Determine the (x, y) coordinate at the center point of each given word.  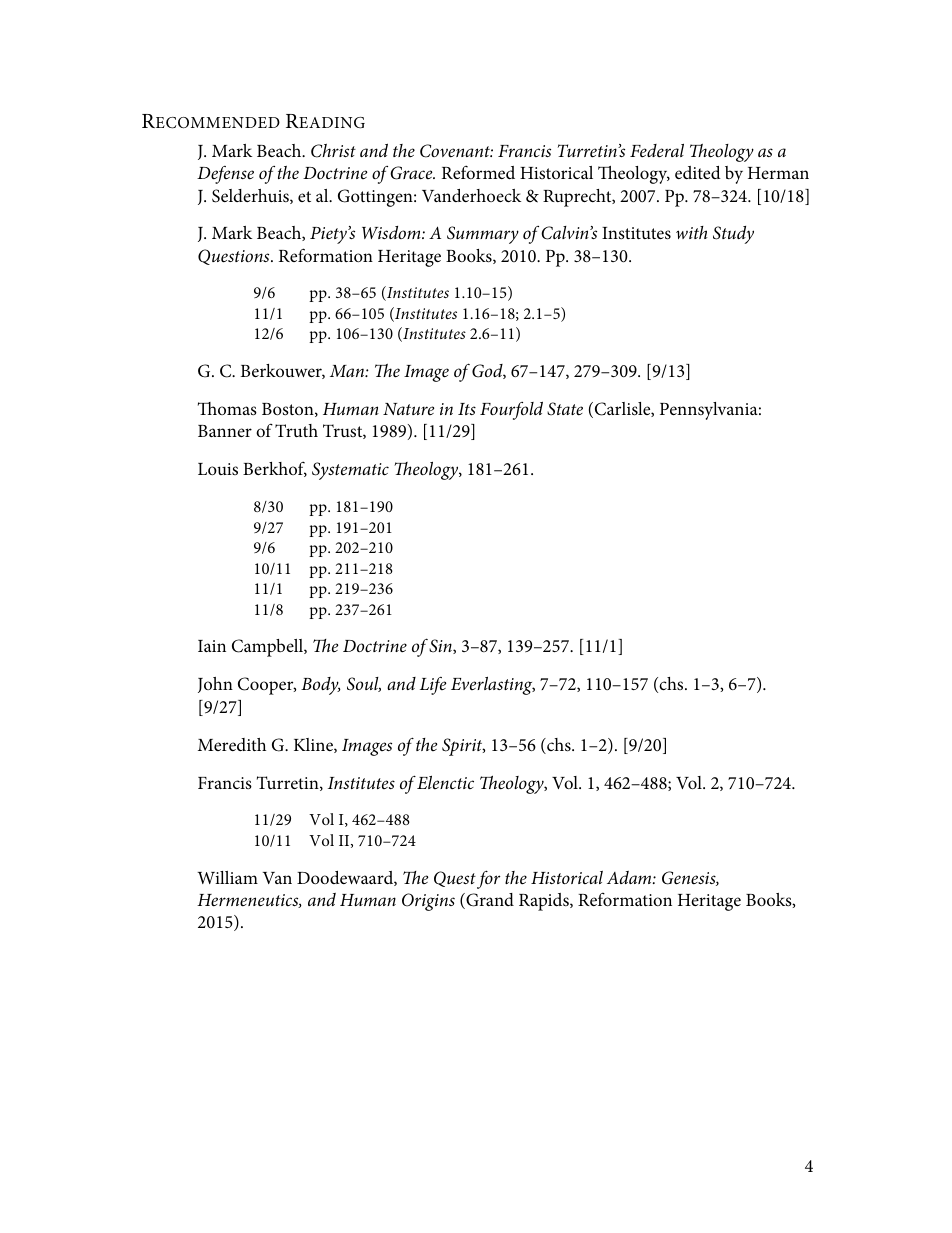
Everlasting (493, 686)
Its (467, 409)
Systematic (350, 471)
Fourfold (511, 410)
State (565, 409)
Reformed (478, 172)
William (227, 877)
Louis (218, 469)
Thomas (227, 408)
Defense (225, 175)
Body (321, 686)
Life (433, 686)
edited (698, 172)
